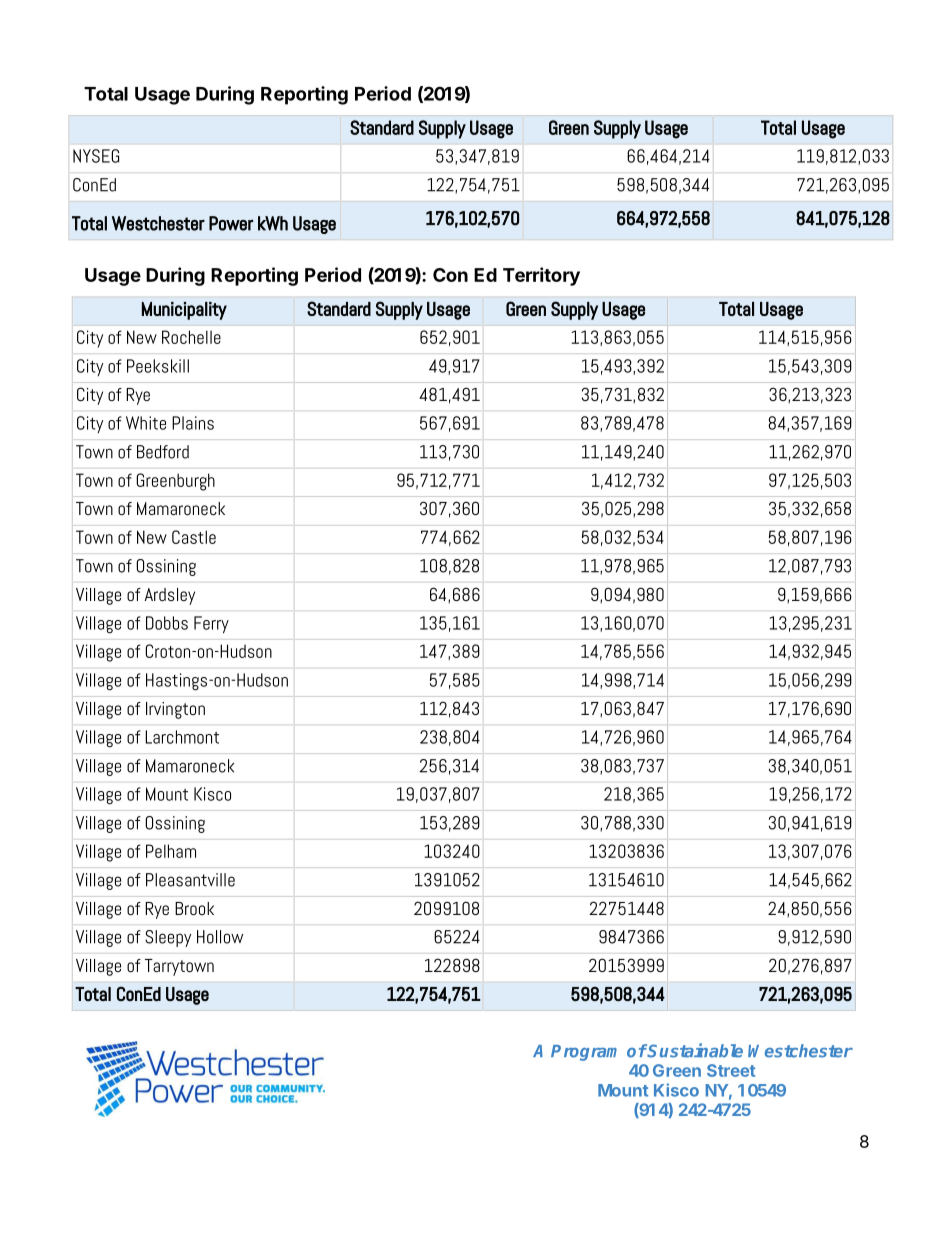 This document has width=952, height=1233. What do you see at coordinates (193, 423) in the document?
I see `Plains` at bounding box center [193, 423].
